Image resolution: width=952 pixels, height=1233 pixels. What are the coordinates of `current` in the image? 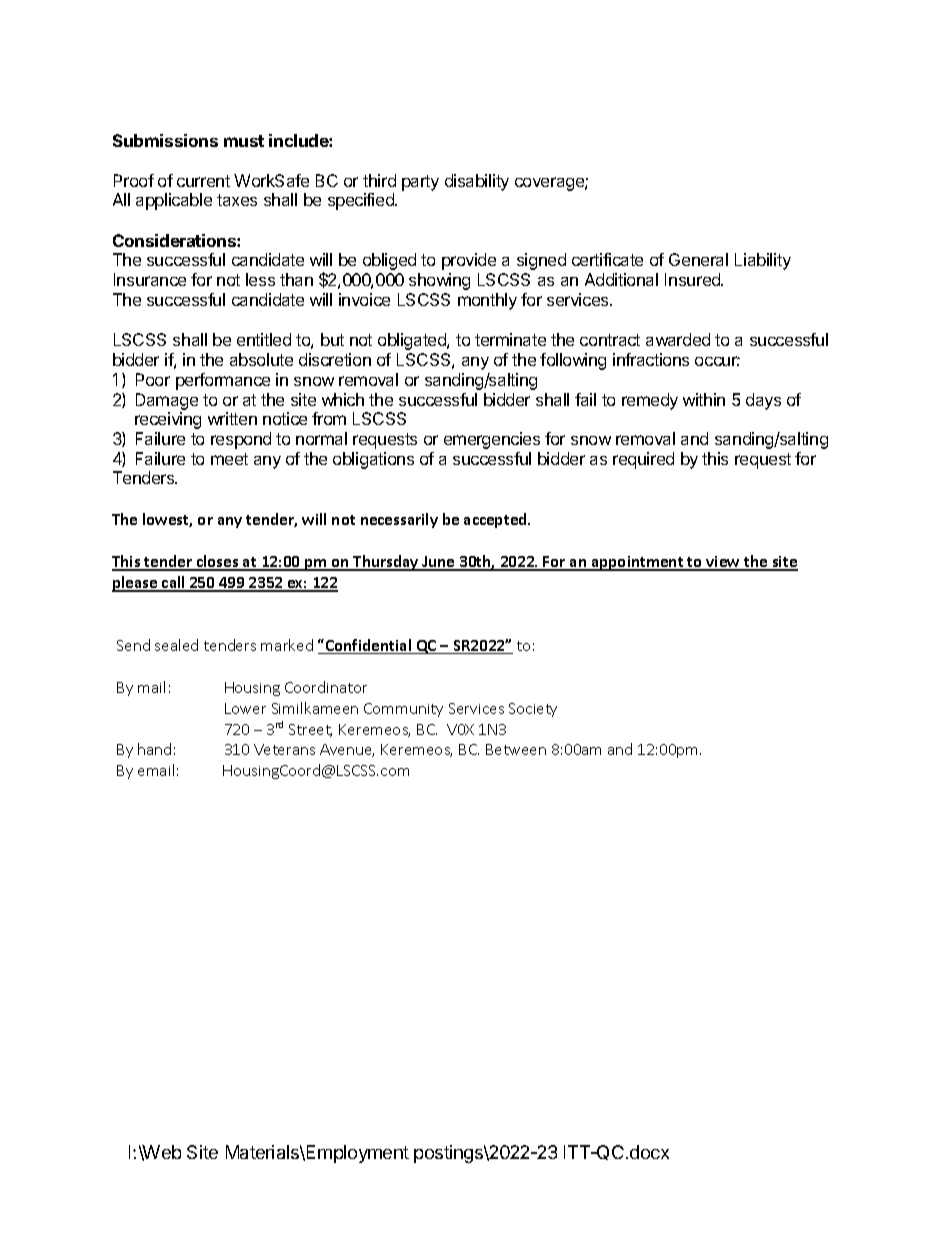 It's located at (203, 181).
